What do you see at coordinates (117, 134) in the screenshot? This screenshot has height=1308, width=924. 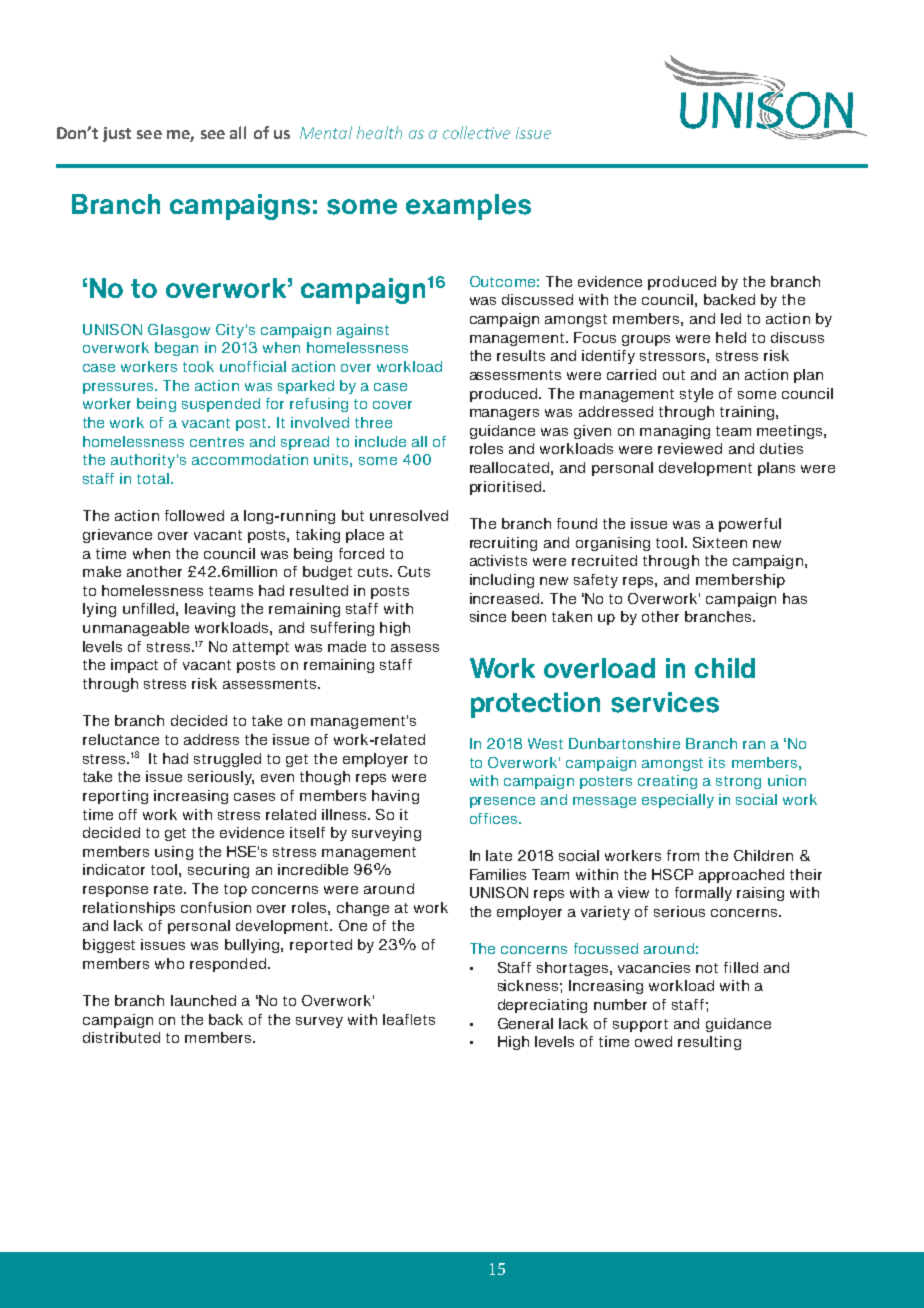 I see `just` at bounding box center [117, 134].
